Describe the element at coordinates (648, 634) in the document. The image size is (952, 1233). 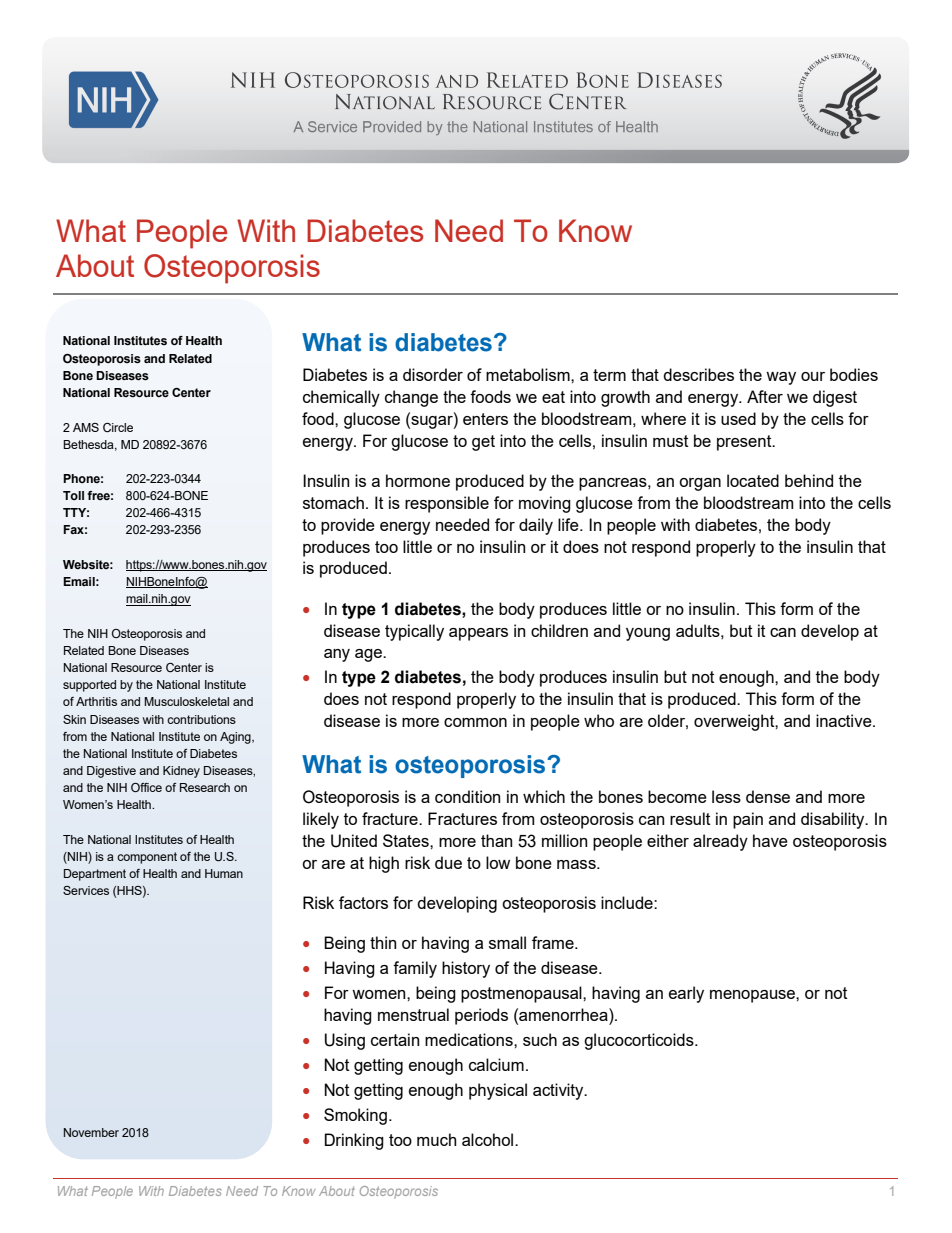
I see `young` at that location.
